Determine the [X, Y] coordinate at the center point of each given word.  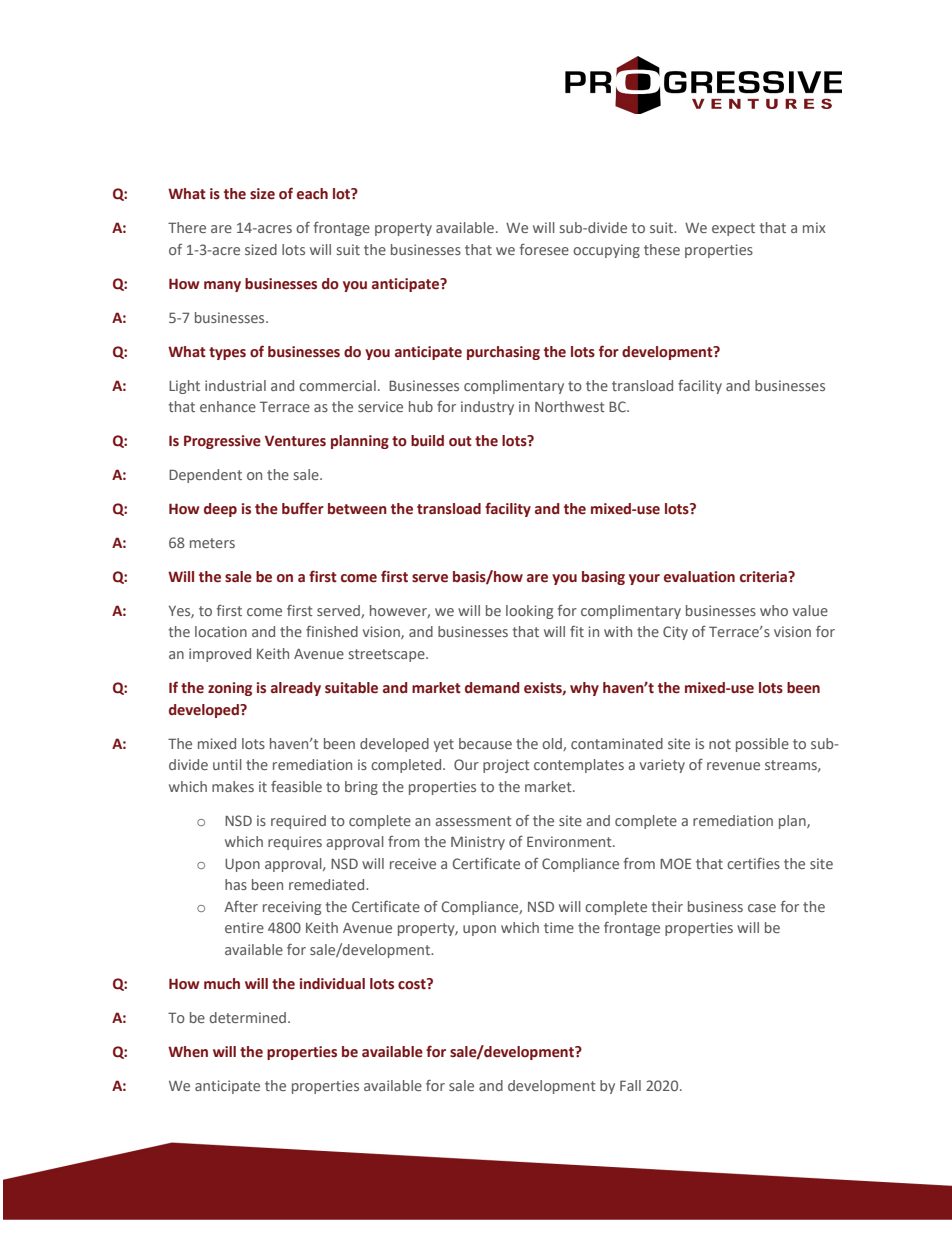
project [506, 766]
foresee [544, 249]
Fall [630, 1085]
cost [413, 984]
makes [233, 786]
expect [733, 229]
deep [220, 510]
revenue [733, 766]
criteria [764, 577]
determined [247, 1017]
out [460, 441]
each [312, 194]
